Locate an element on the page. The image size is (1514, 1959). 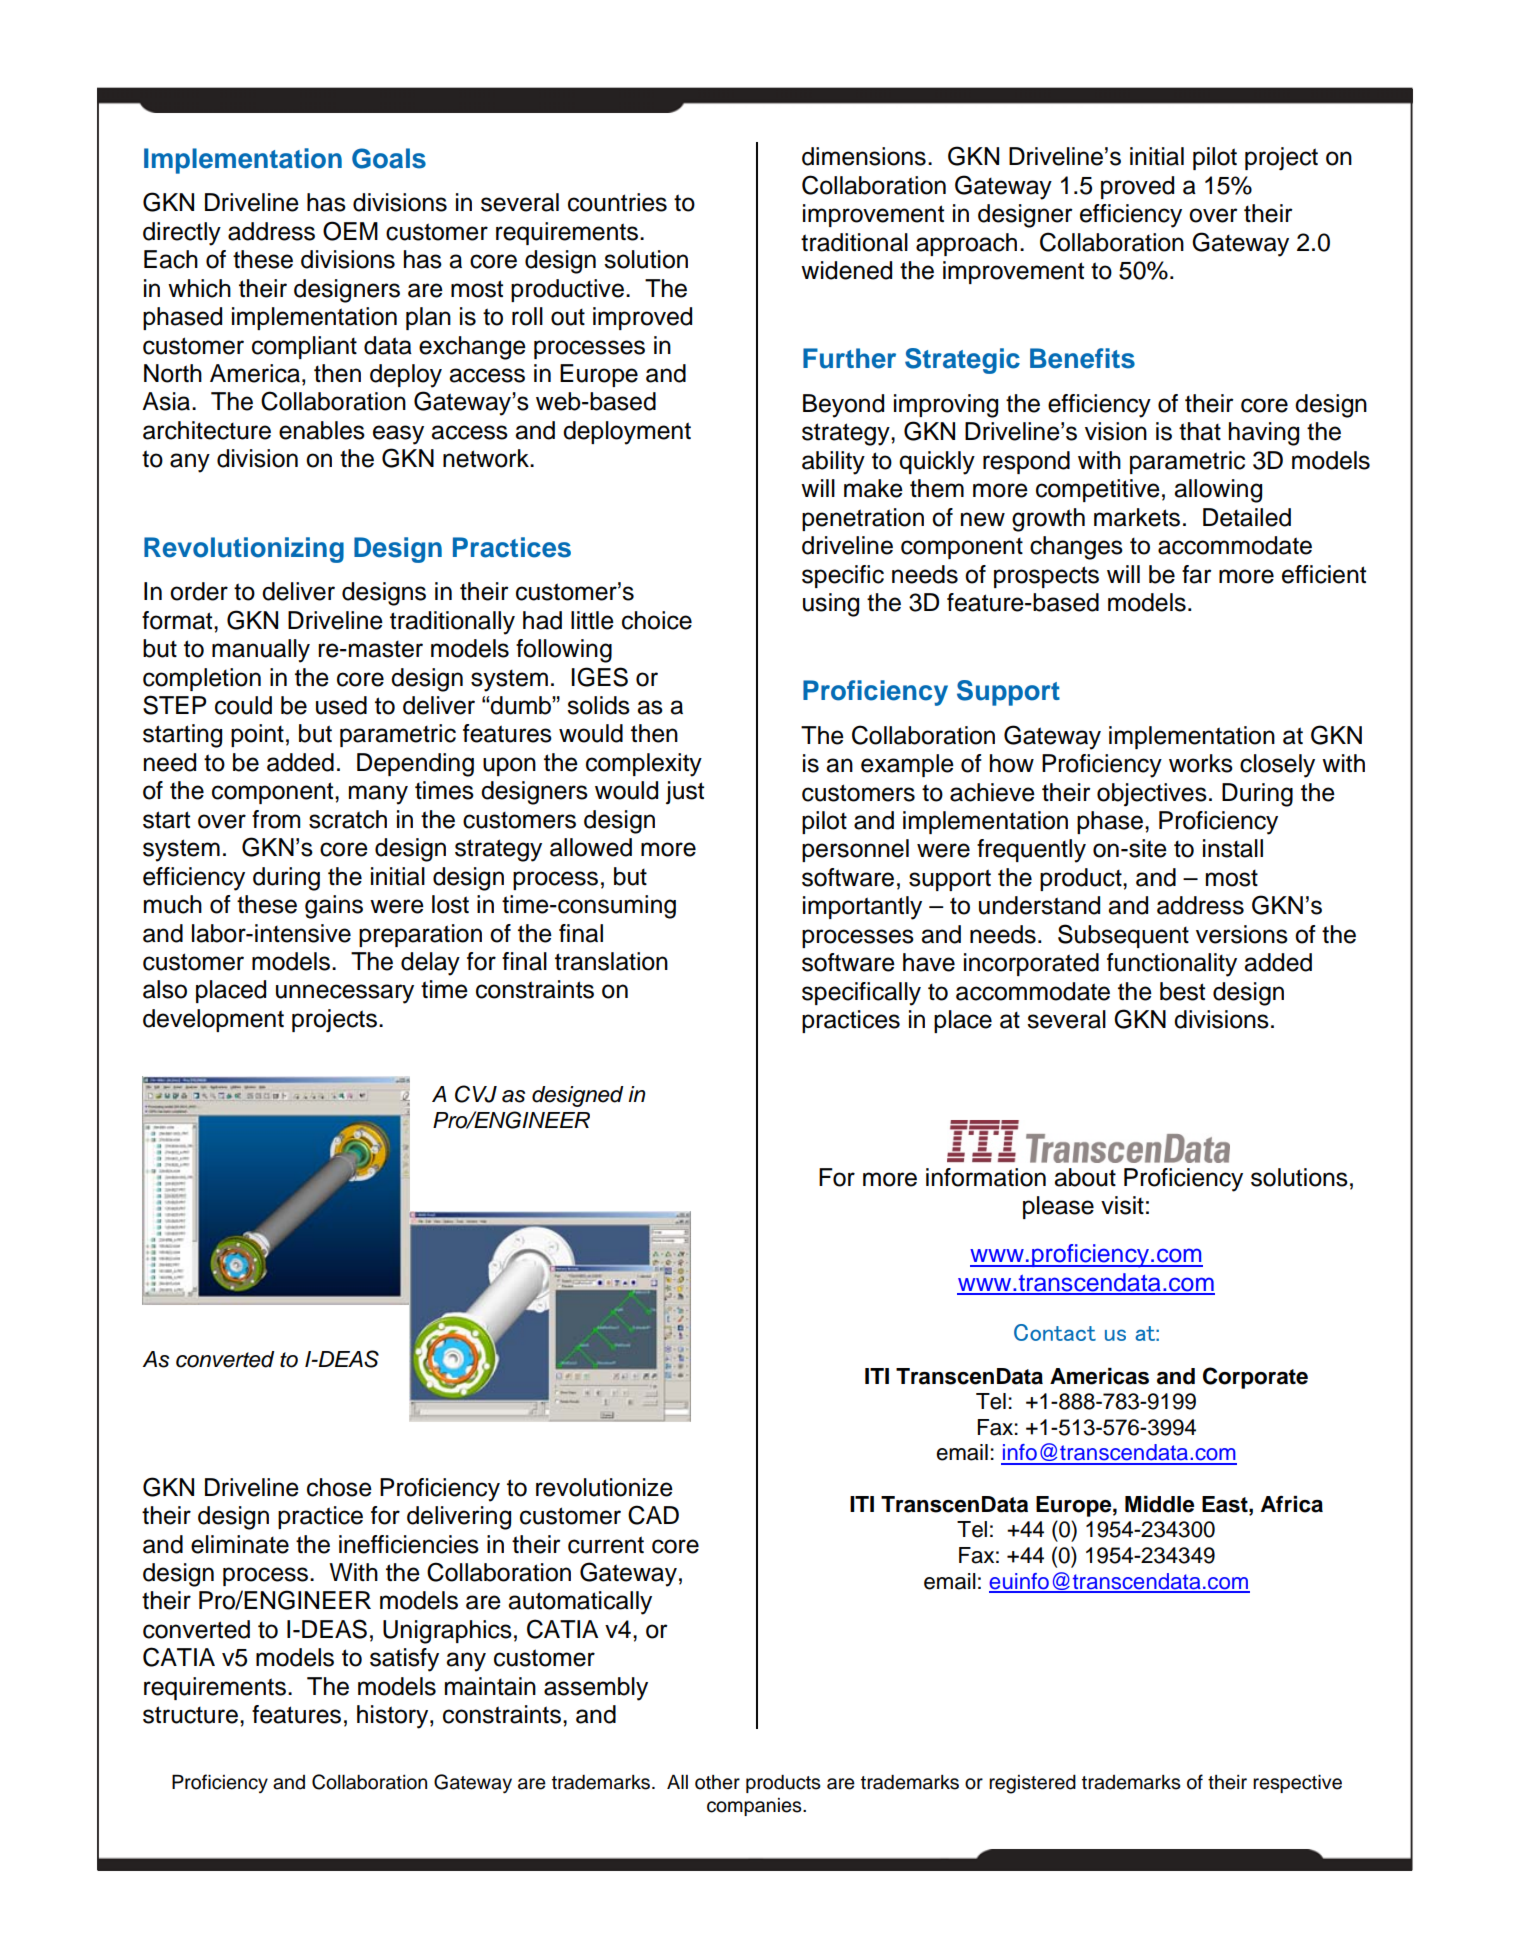
unnecessary is located at coordinates (345, 994).
